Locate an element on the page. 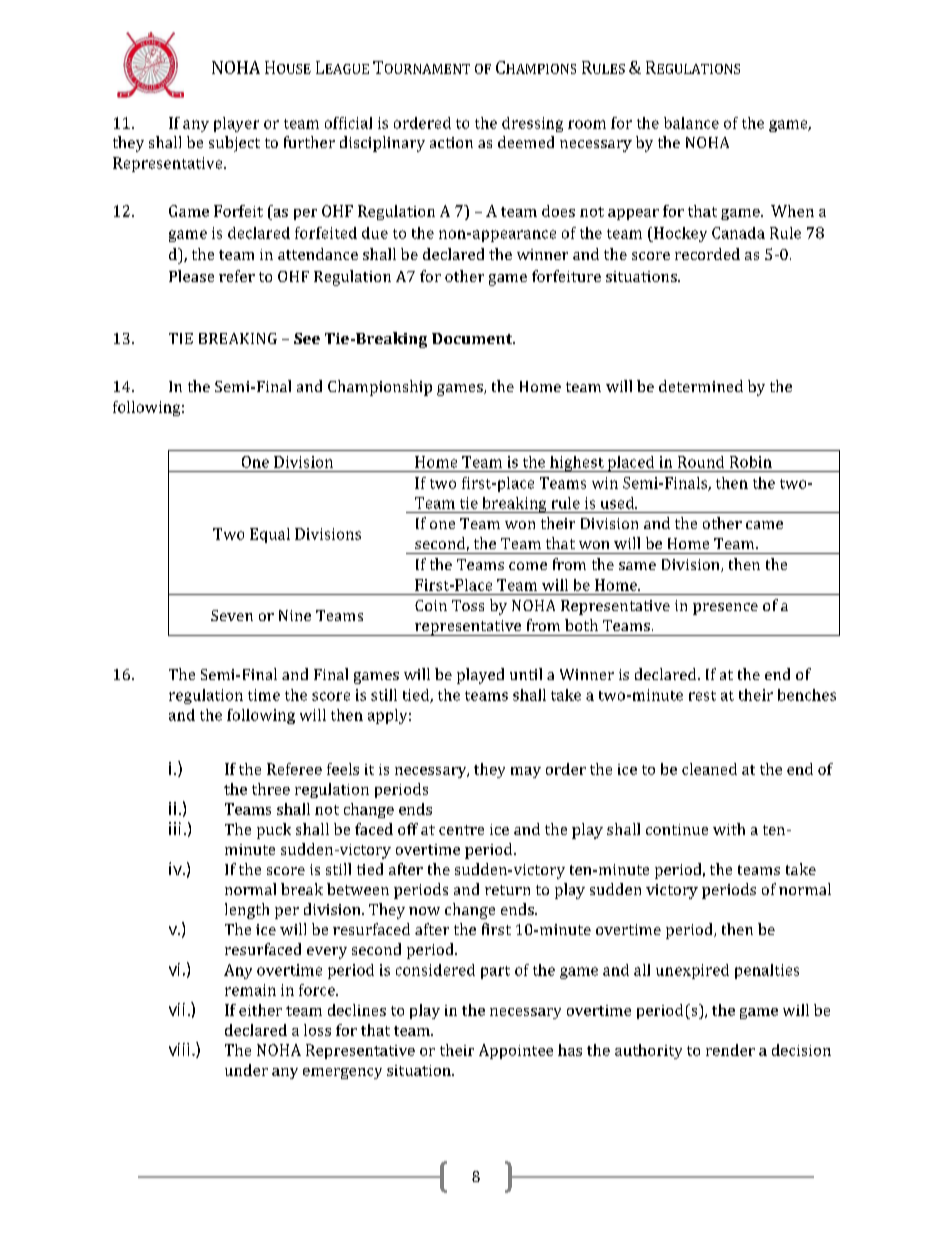 The width and height of the image is (952, 1233). under is located at coordinates (246, 1070).
